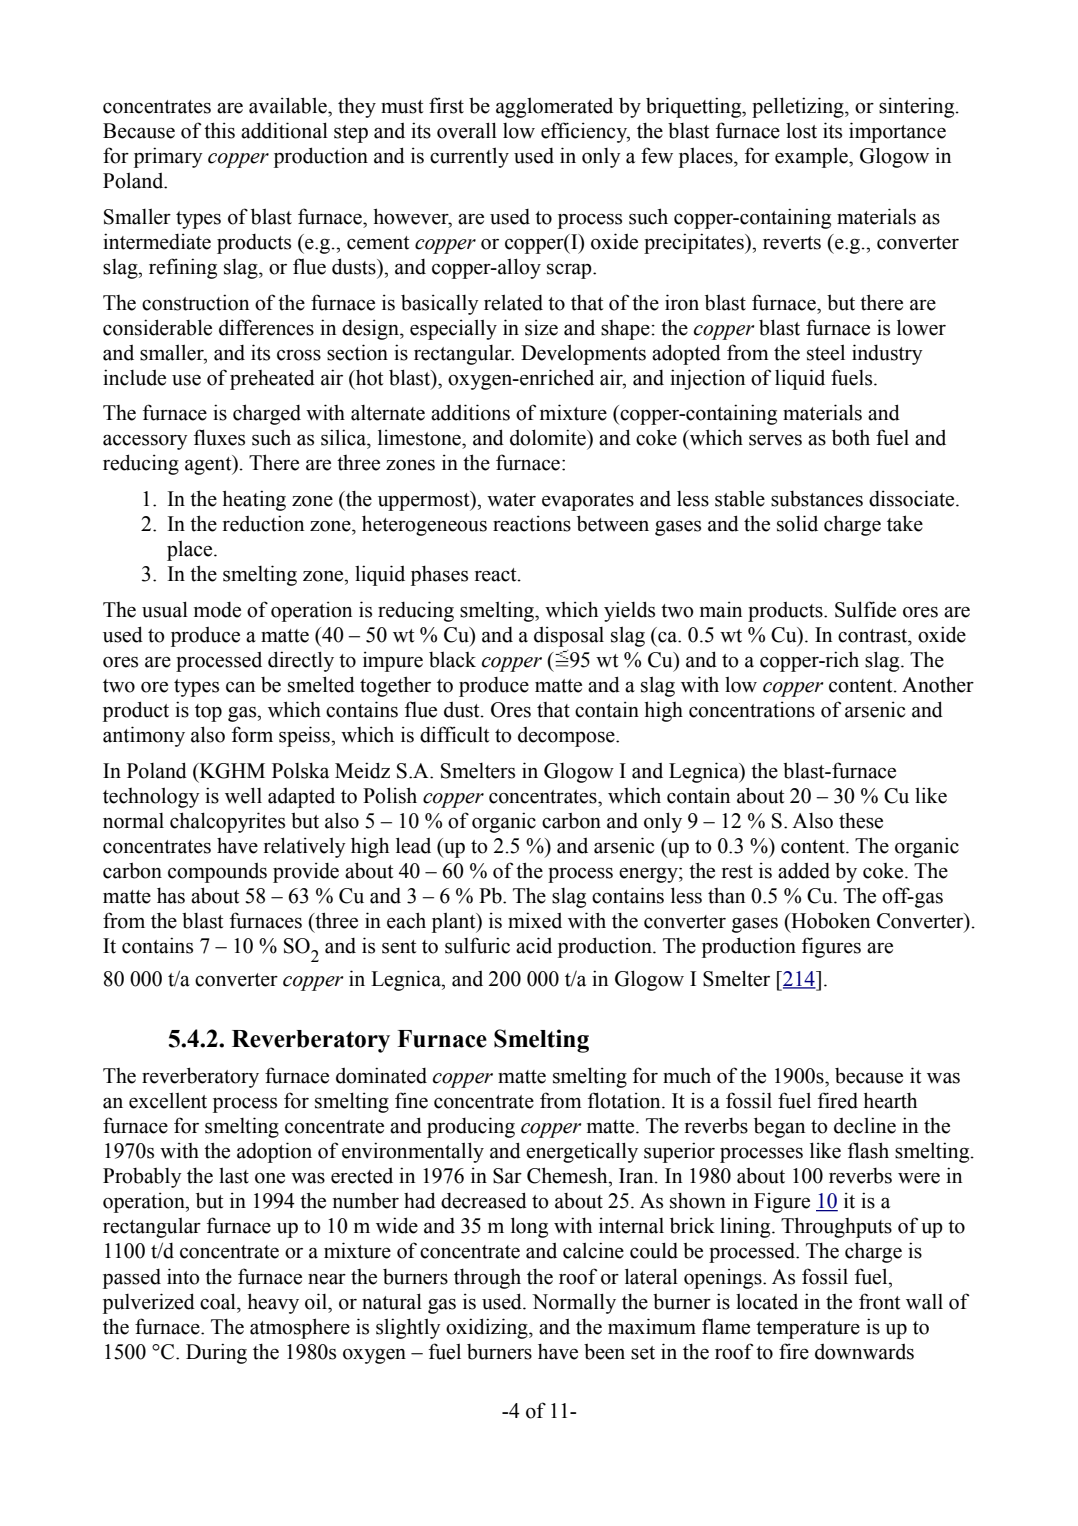  What do you see at coordinates (219, 130) in the screenshot?
I see `this` at bounding box center [219, 130].
